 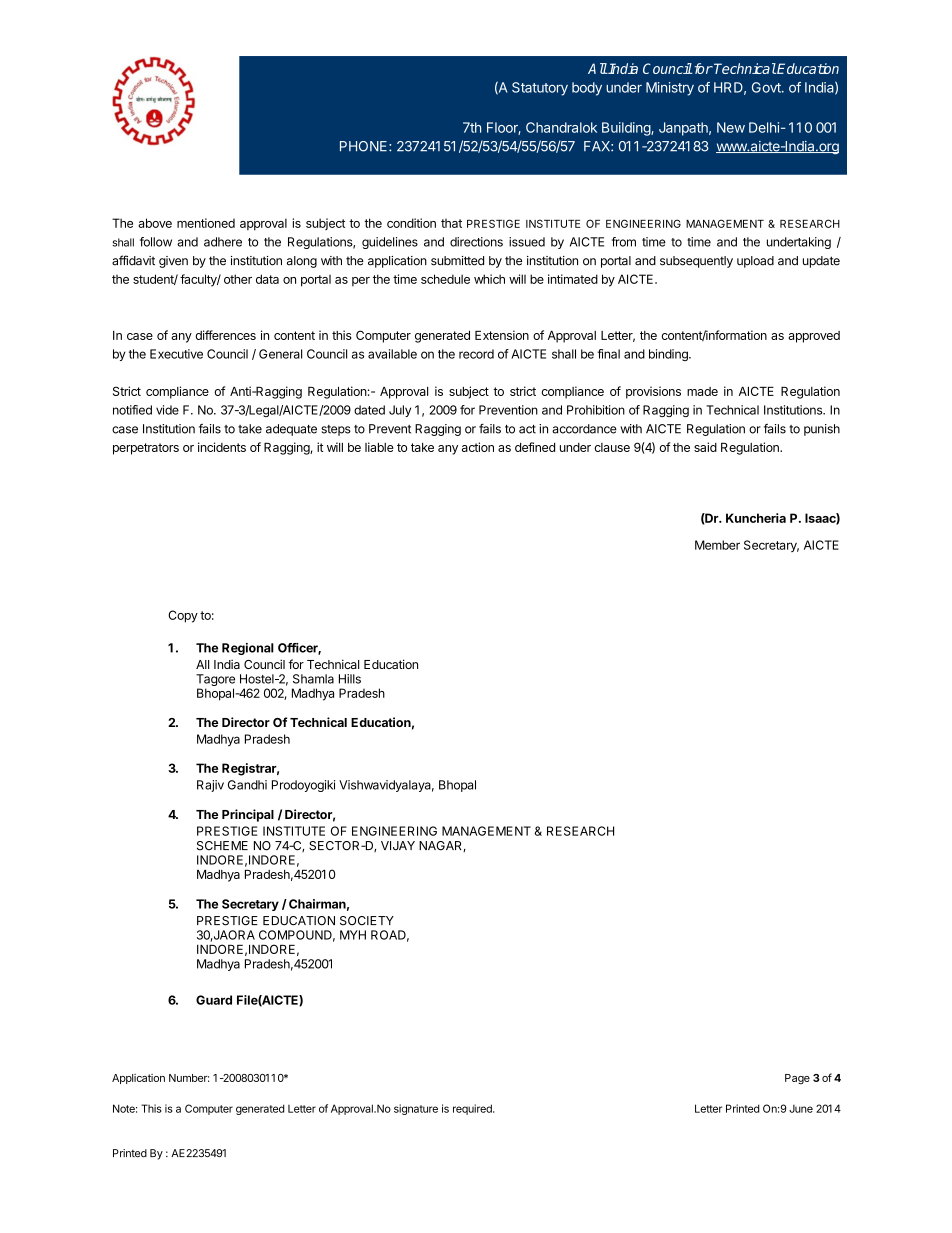 What do you see at coordinates (473, 1109) in the screenshot?
I see `required` at bounding box center [473, 1109].
